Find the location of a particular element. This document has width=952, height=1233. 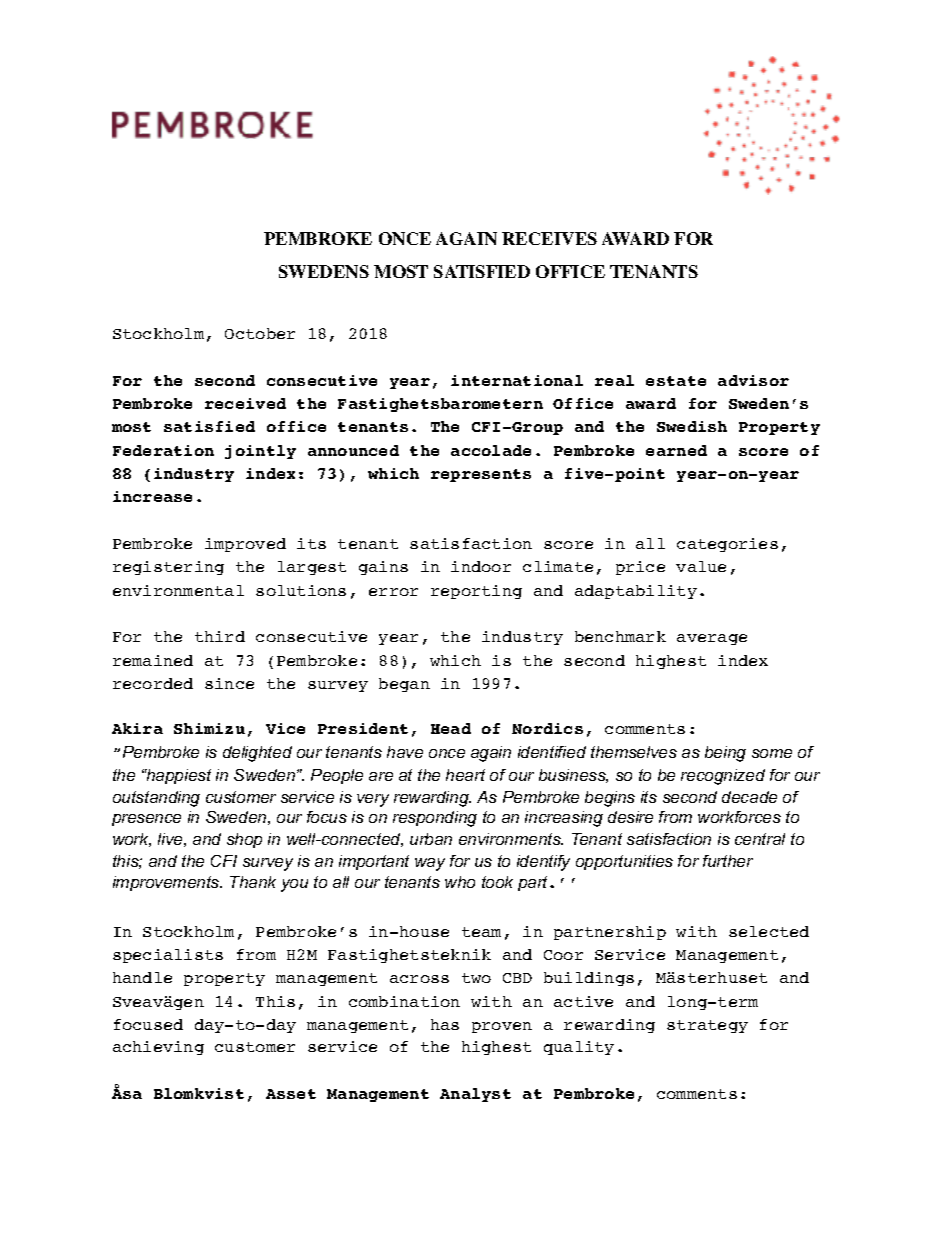

achieving is located at coordinates (158, 1048).
